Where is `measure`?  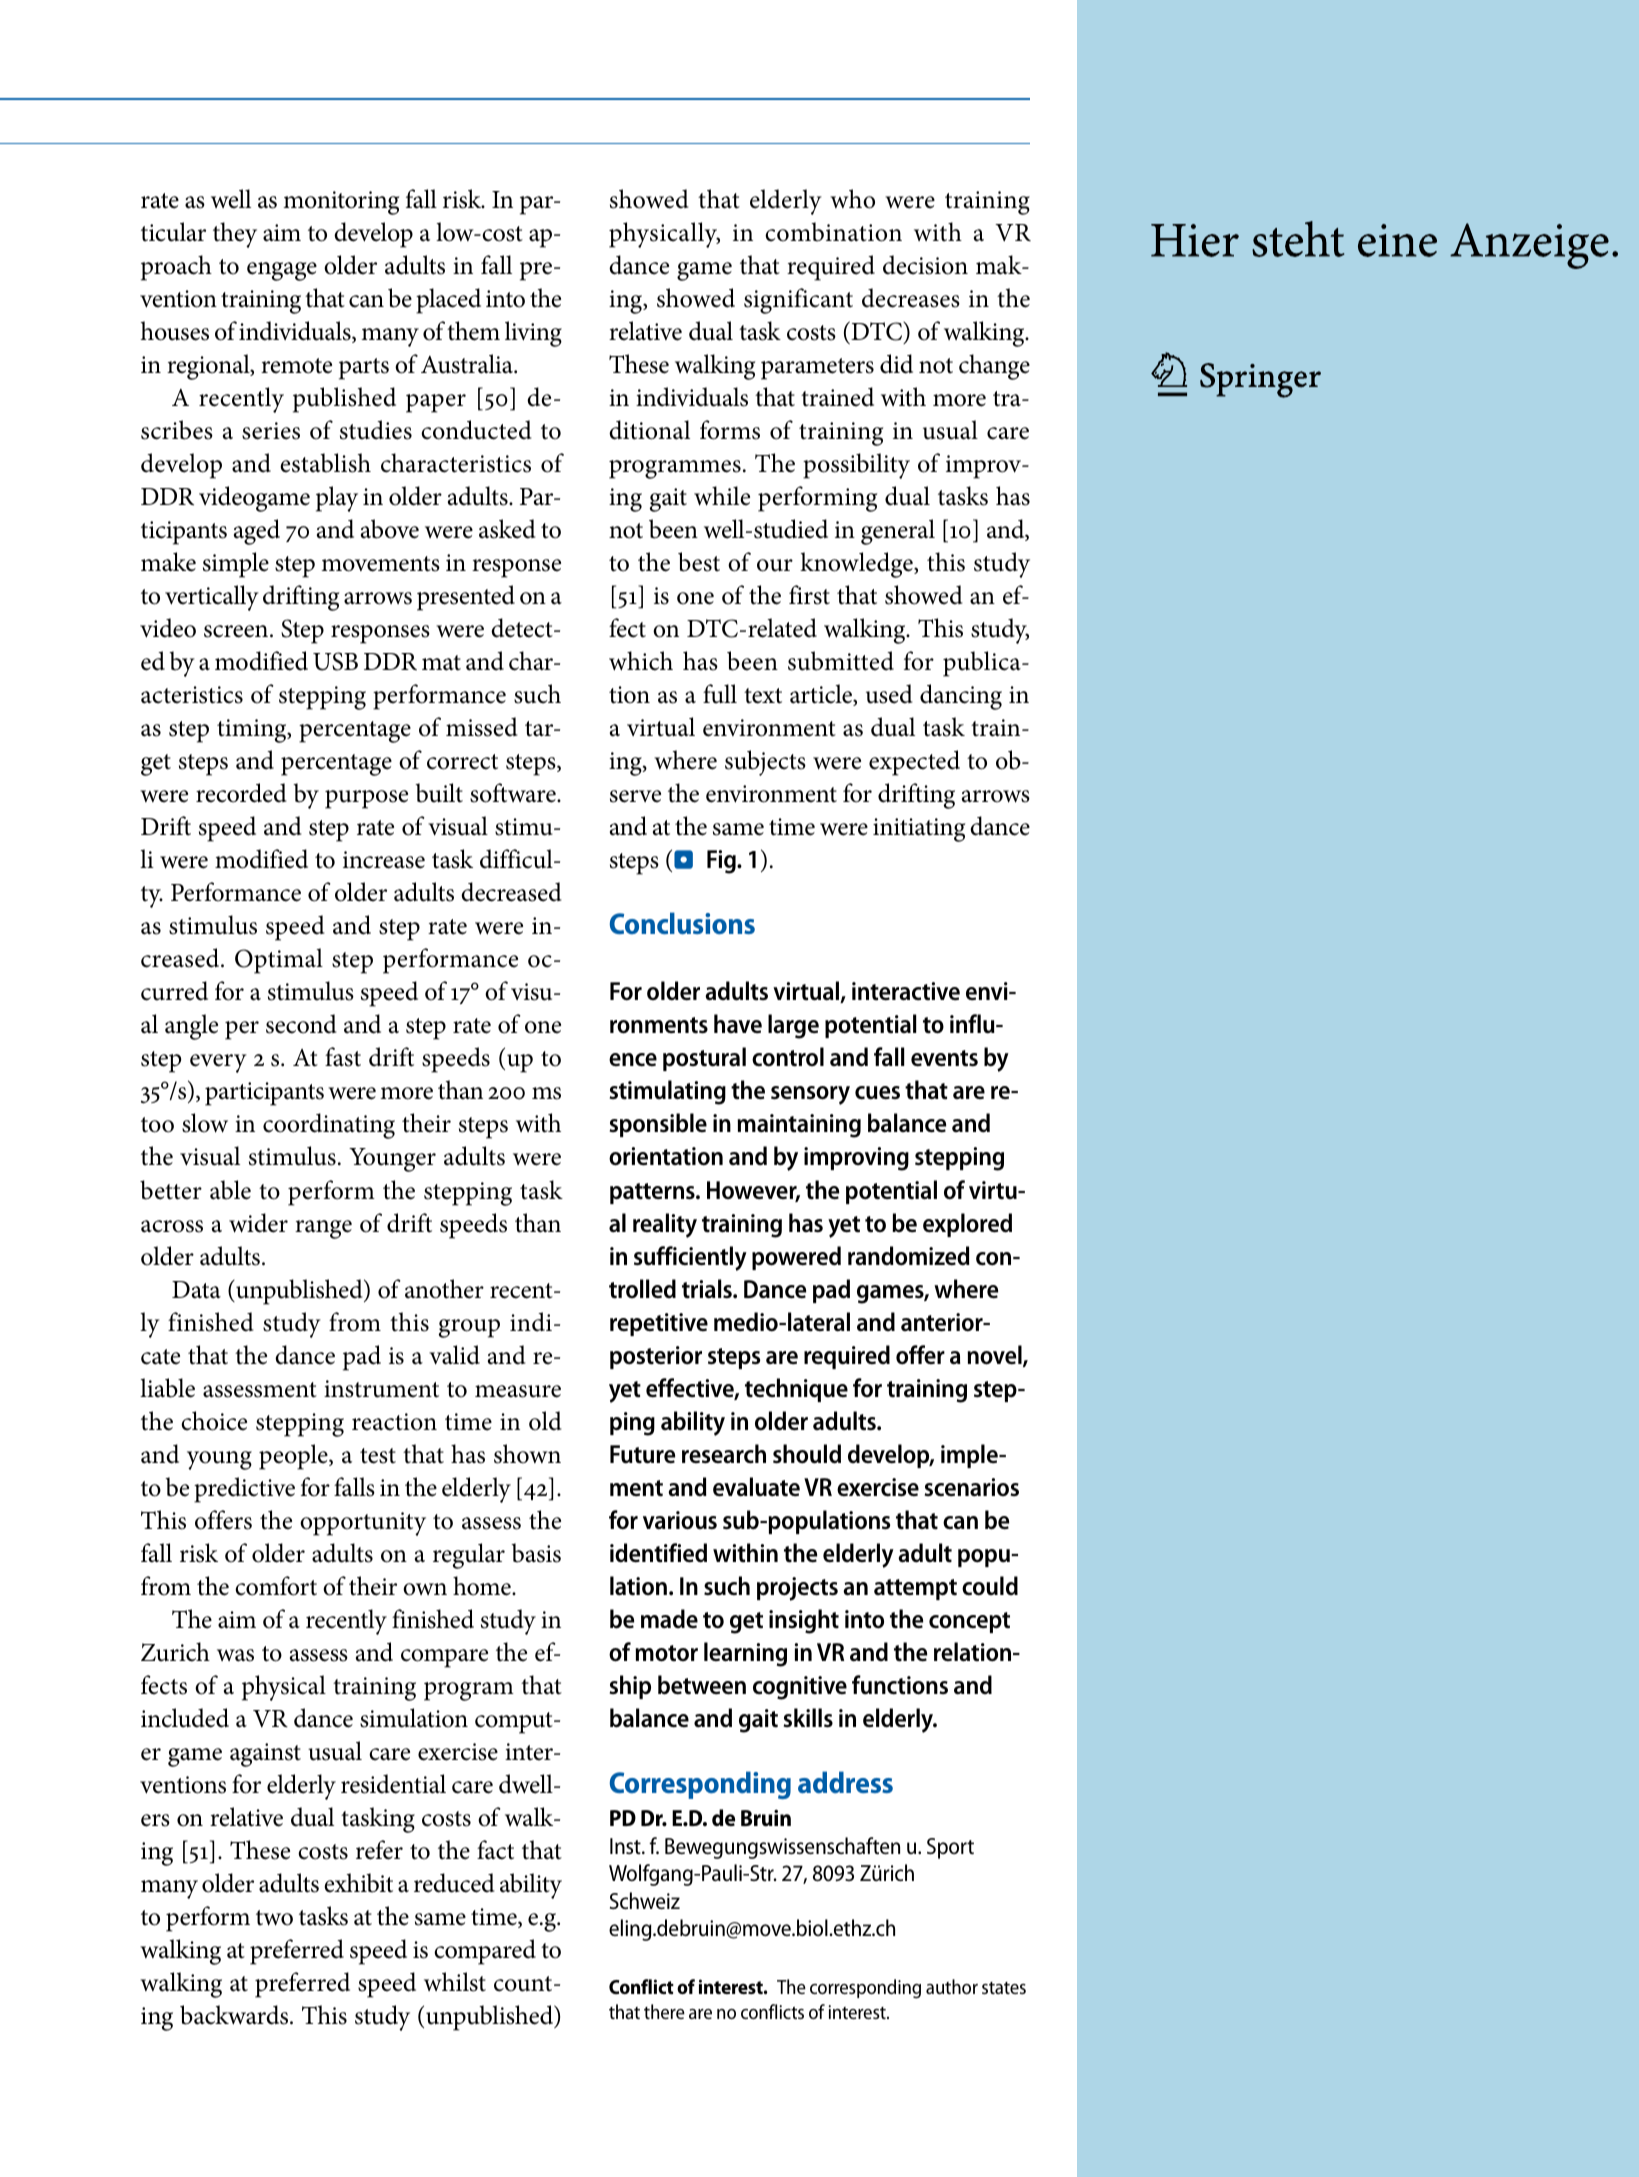 measure is located at coordinates (518, 1391).
